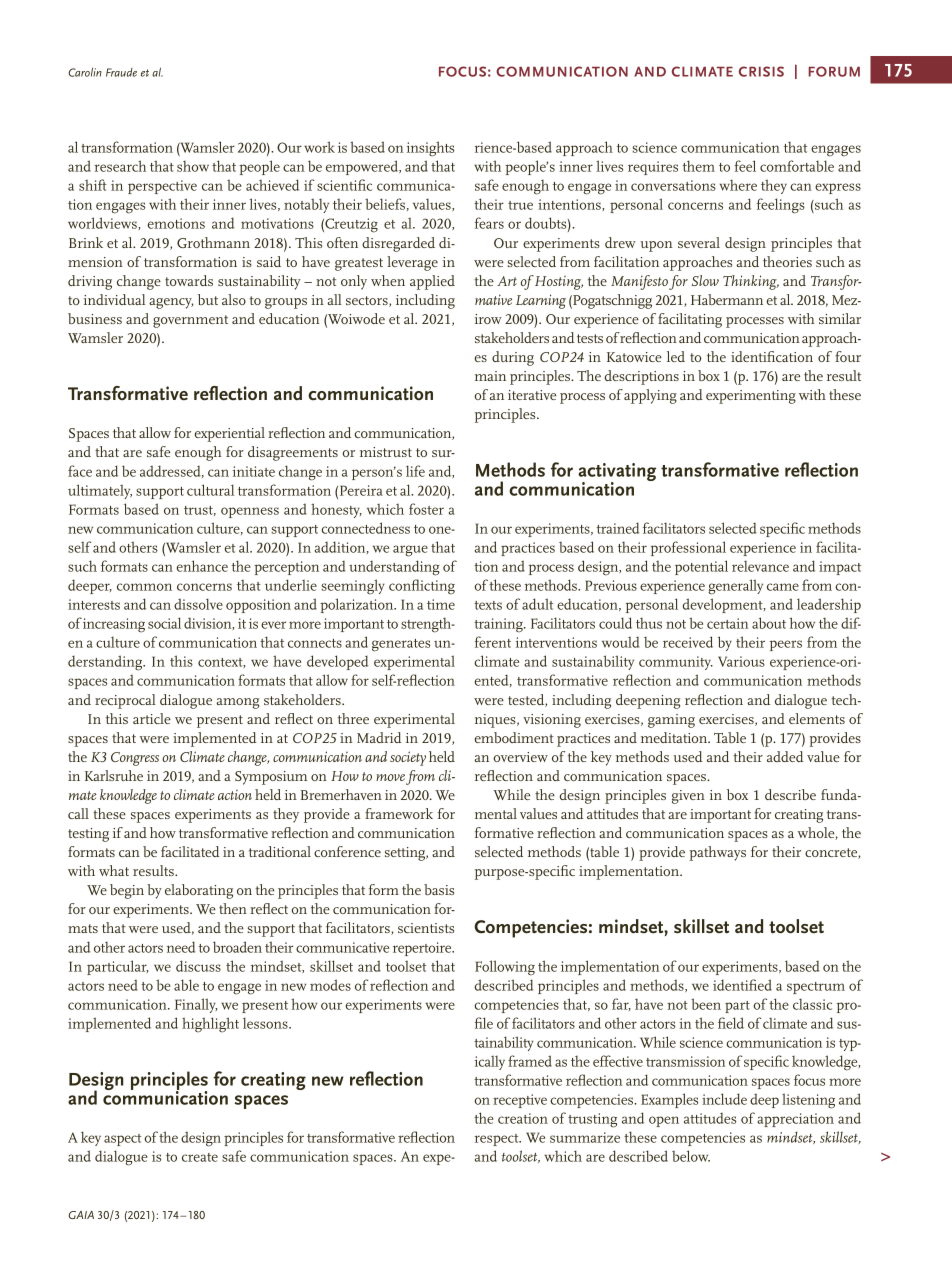  Describe the element at coordinates (848, 356) in the page. I see `four` at that location.
